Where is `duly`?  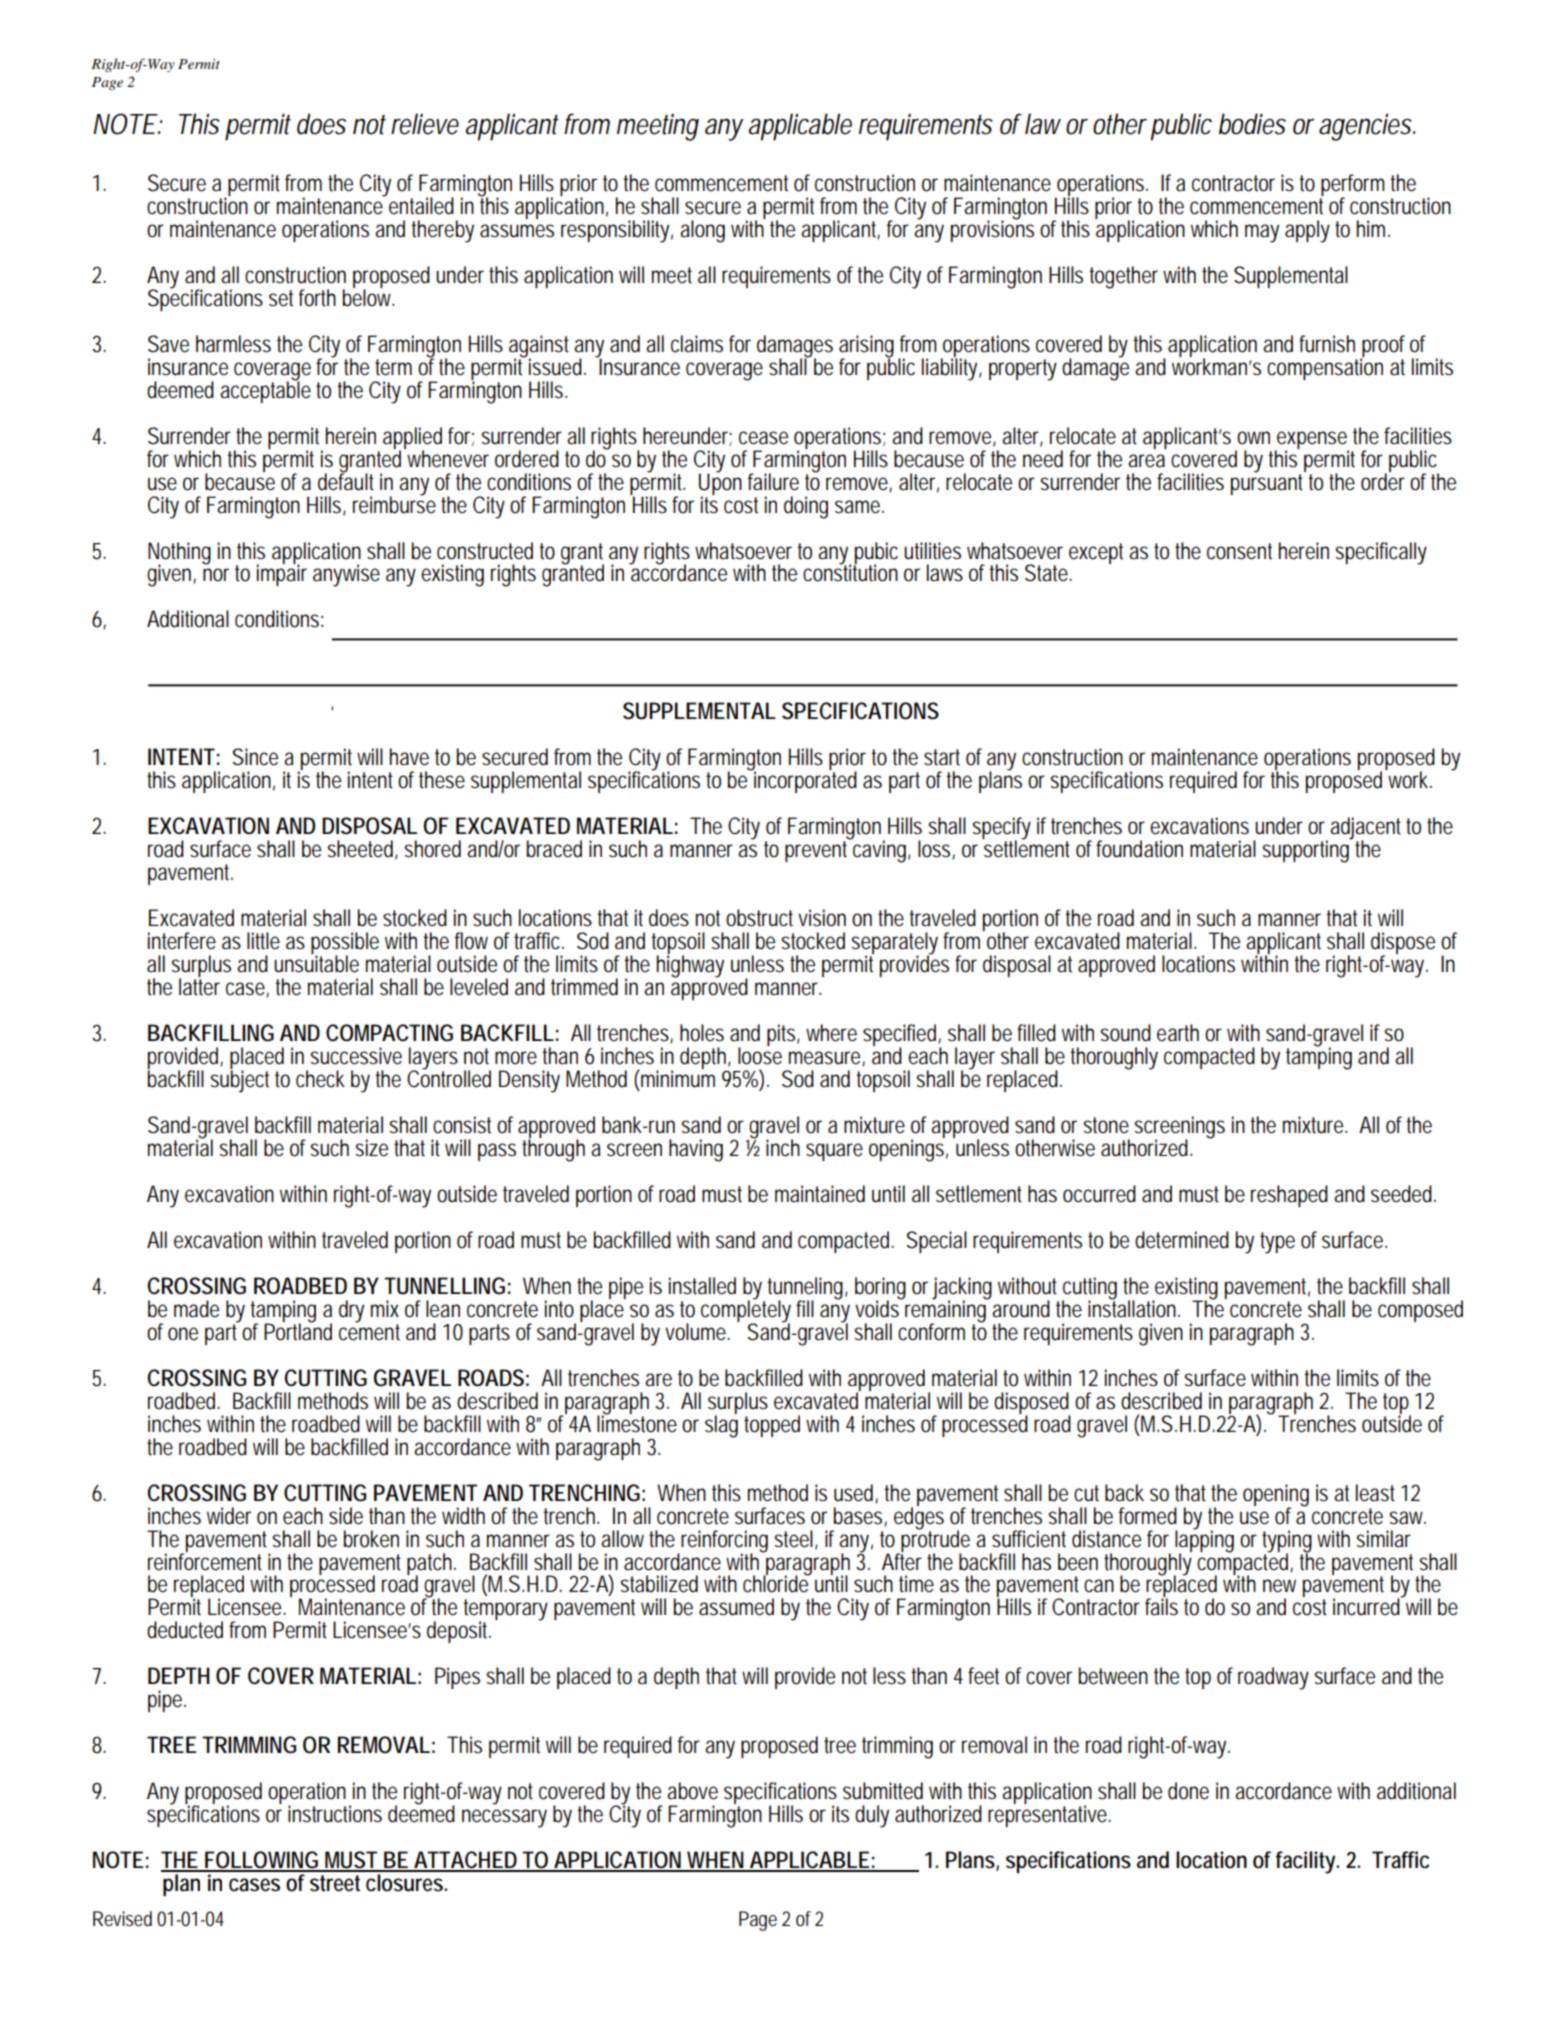
duly is located at coordinates (872, 1816).
